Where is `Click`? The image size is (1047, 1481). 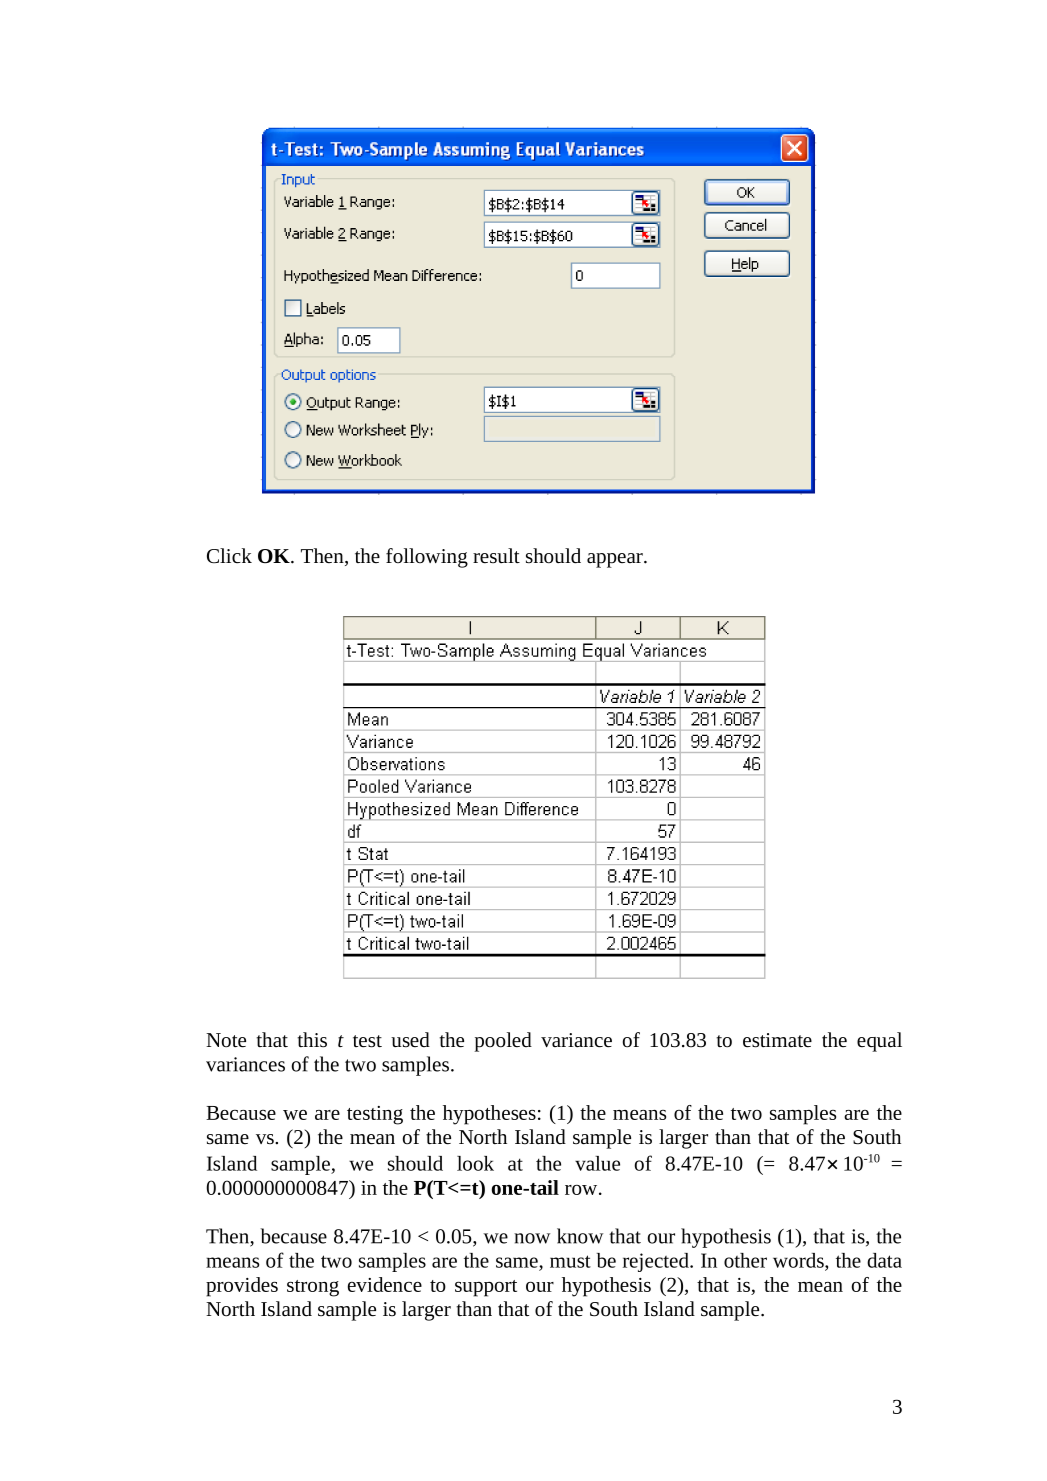
Click is located at coordinates (229, 556).
